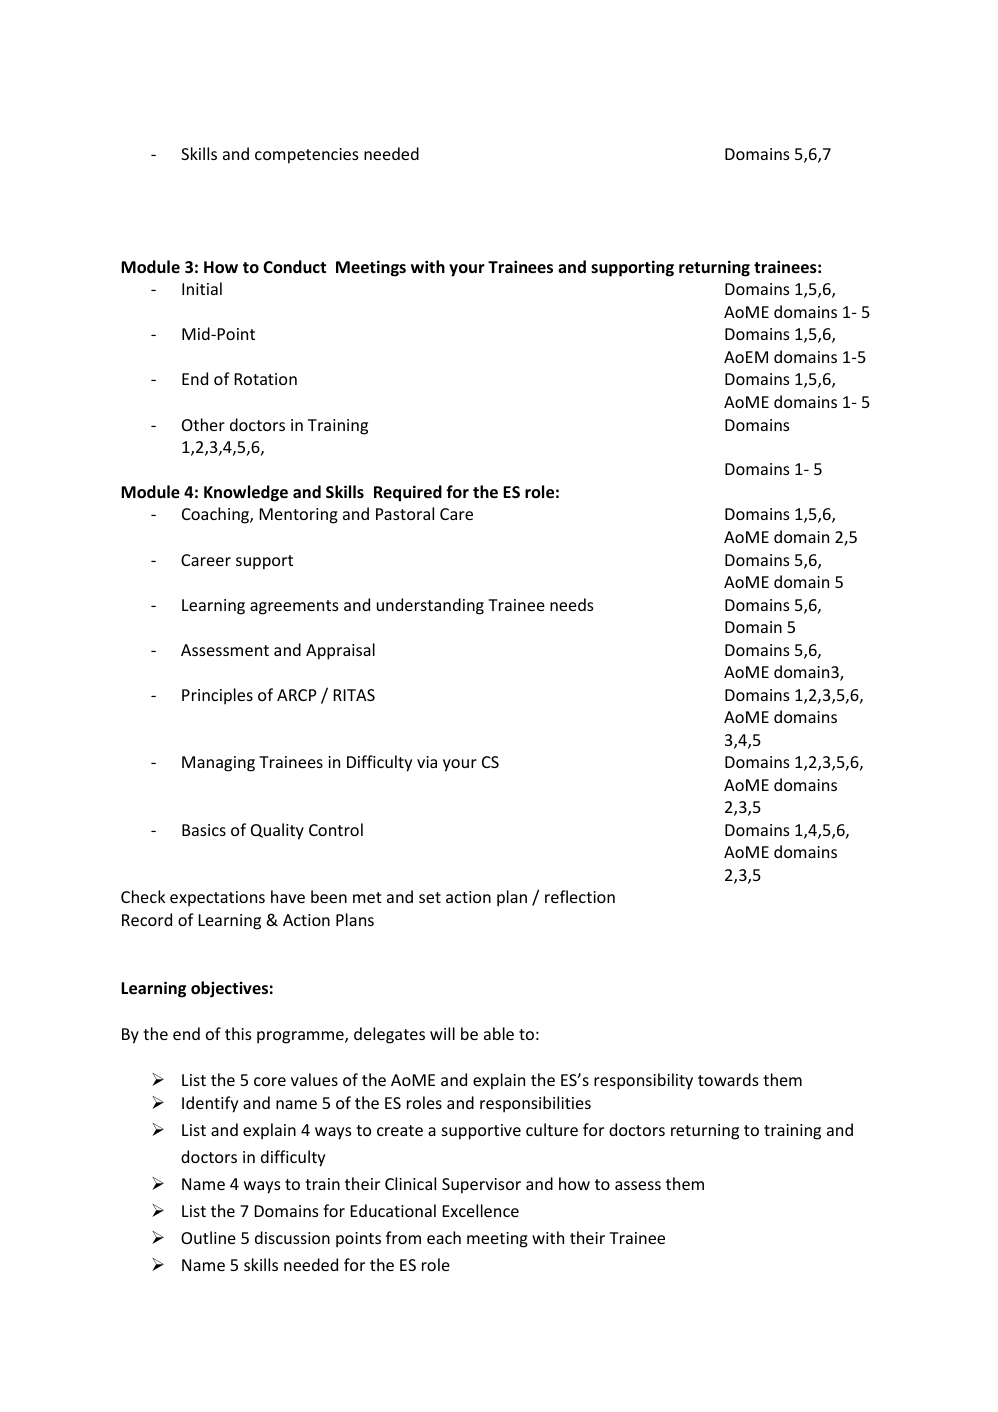  What do you see at coordinates (571, 604) in the screenshot?
I see `needs` at bounding box center [571, 604].
